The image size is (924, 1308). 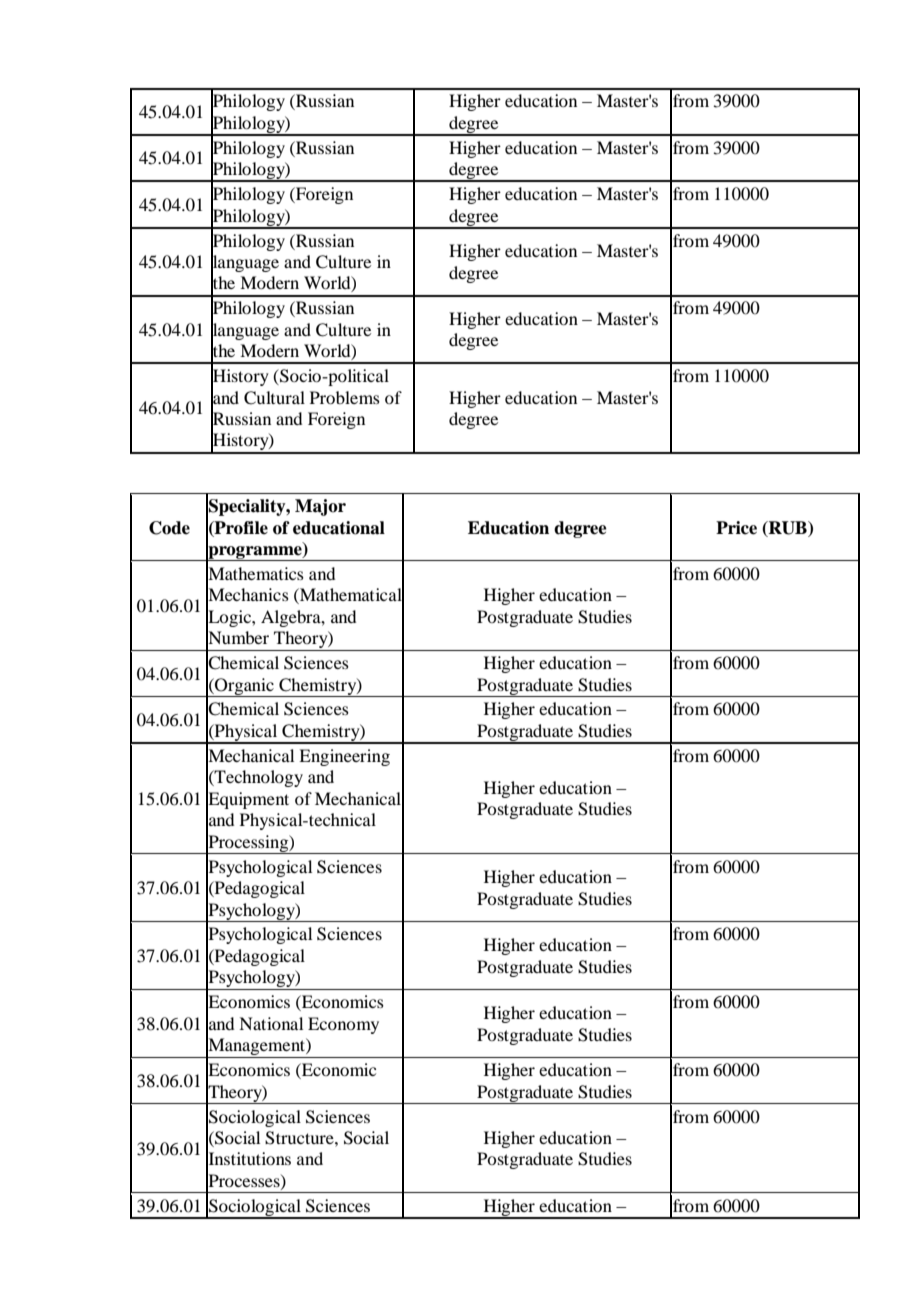 What do you see at coordinates (169, 528) in the page?
I see `Code` at bounding box center [169, 528].
